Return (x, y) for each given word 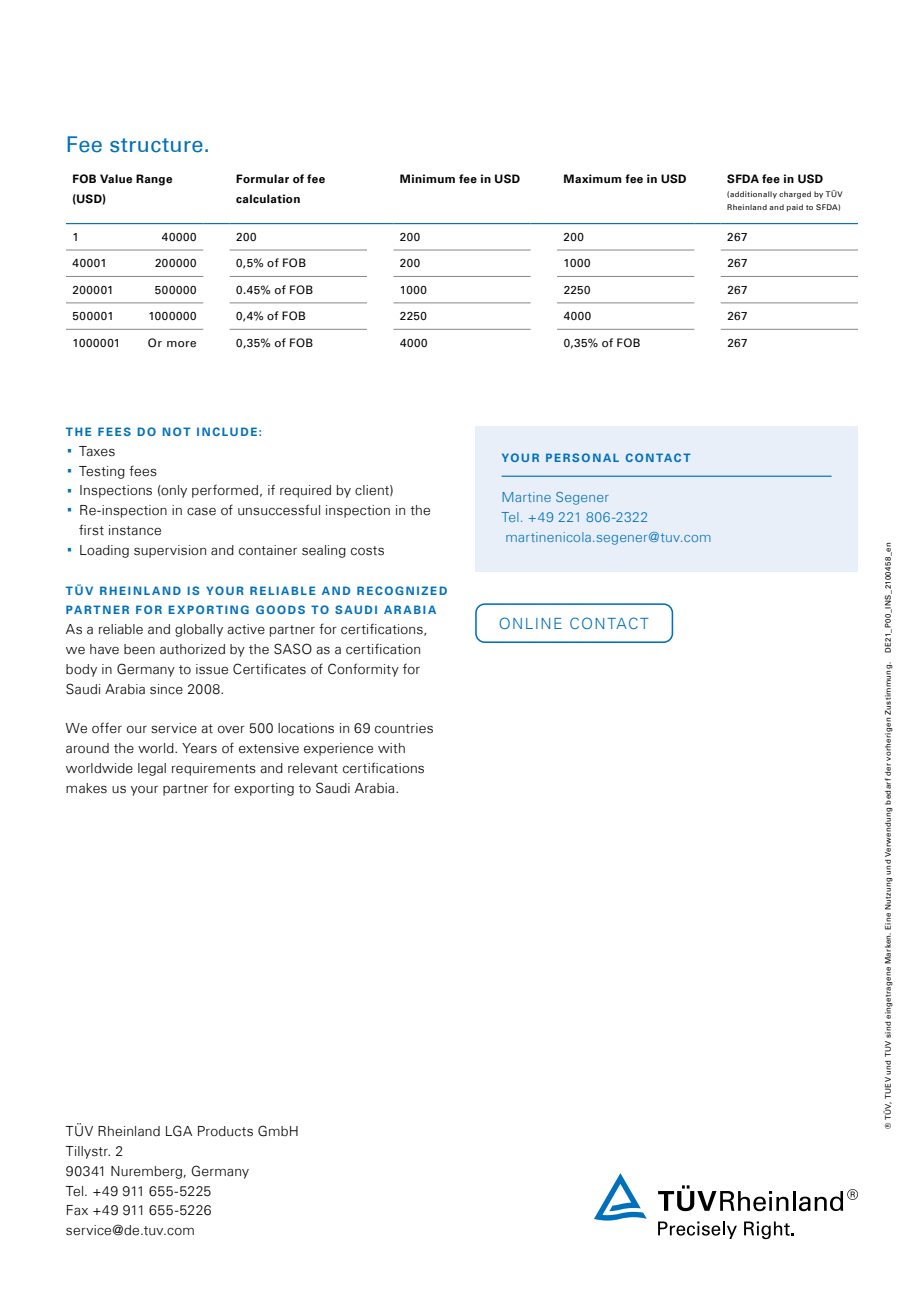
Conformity (363, 670)
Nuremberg (146, 1172)
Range (154, 180)
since (166, 689)
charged (795, 195)
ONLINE (530, 623)
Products (225, 1131)
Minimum (427, 178)
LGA (179, 1131)
